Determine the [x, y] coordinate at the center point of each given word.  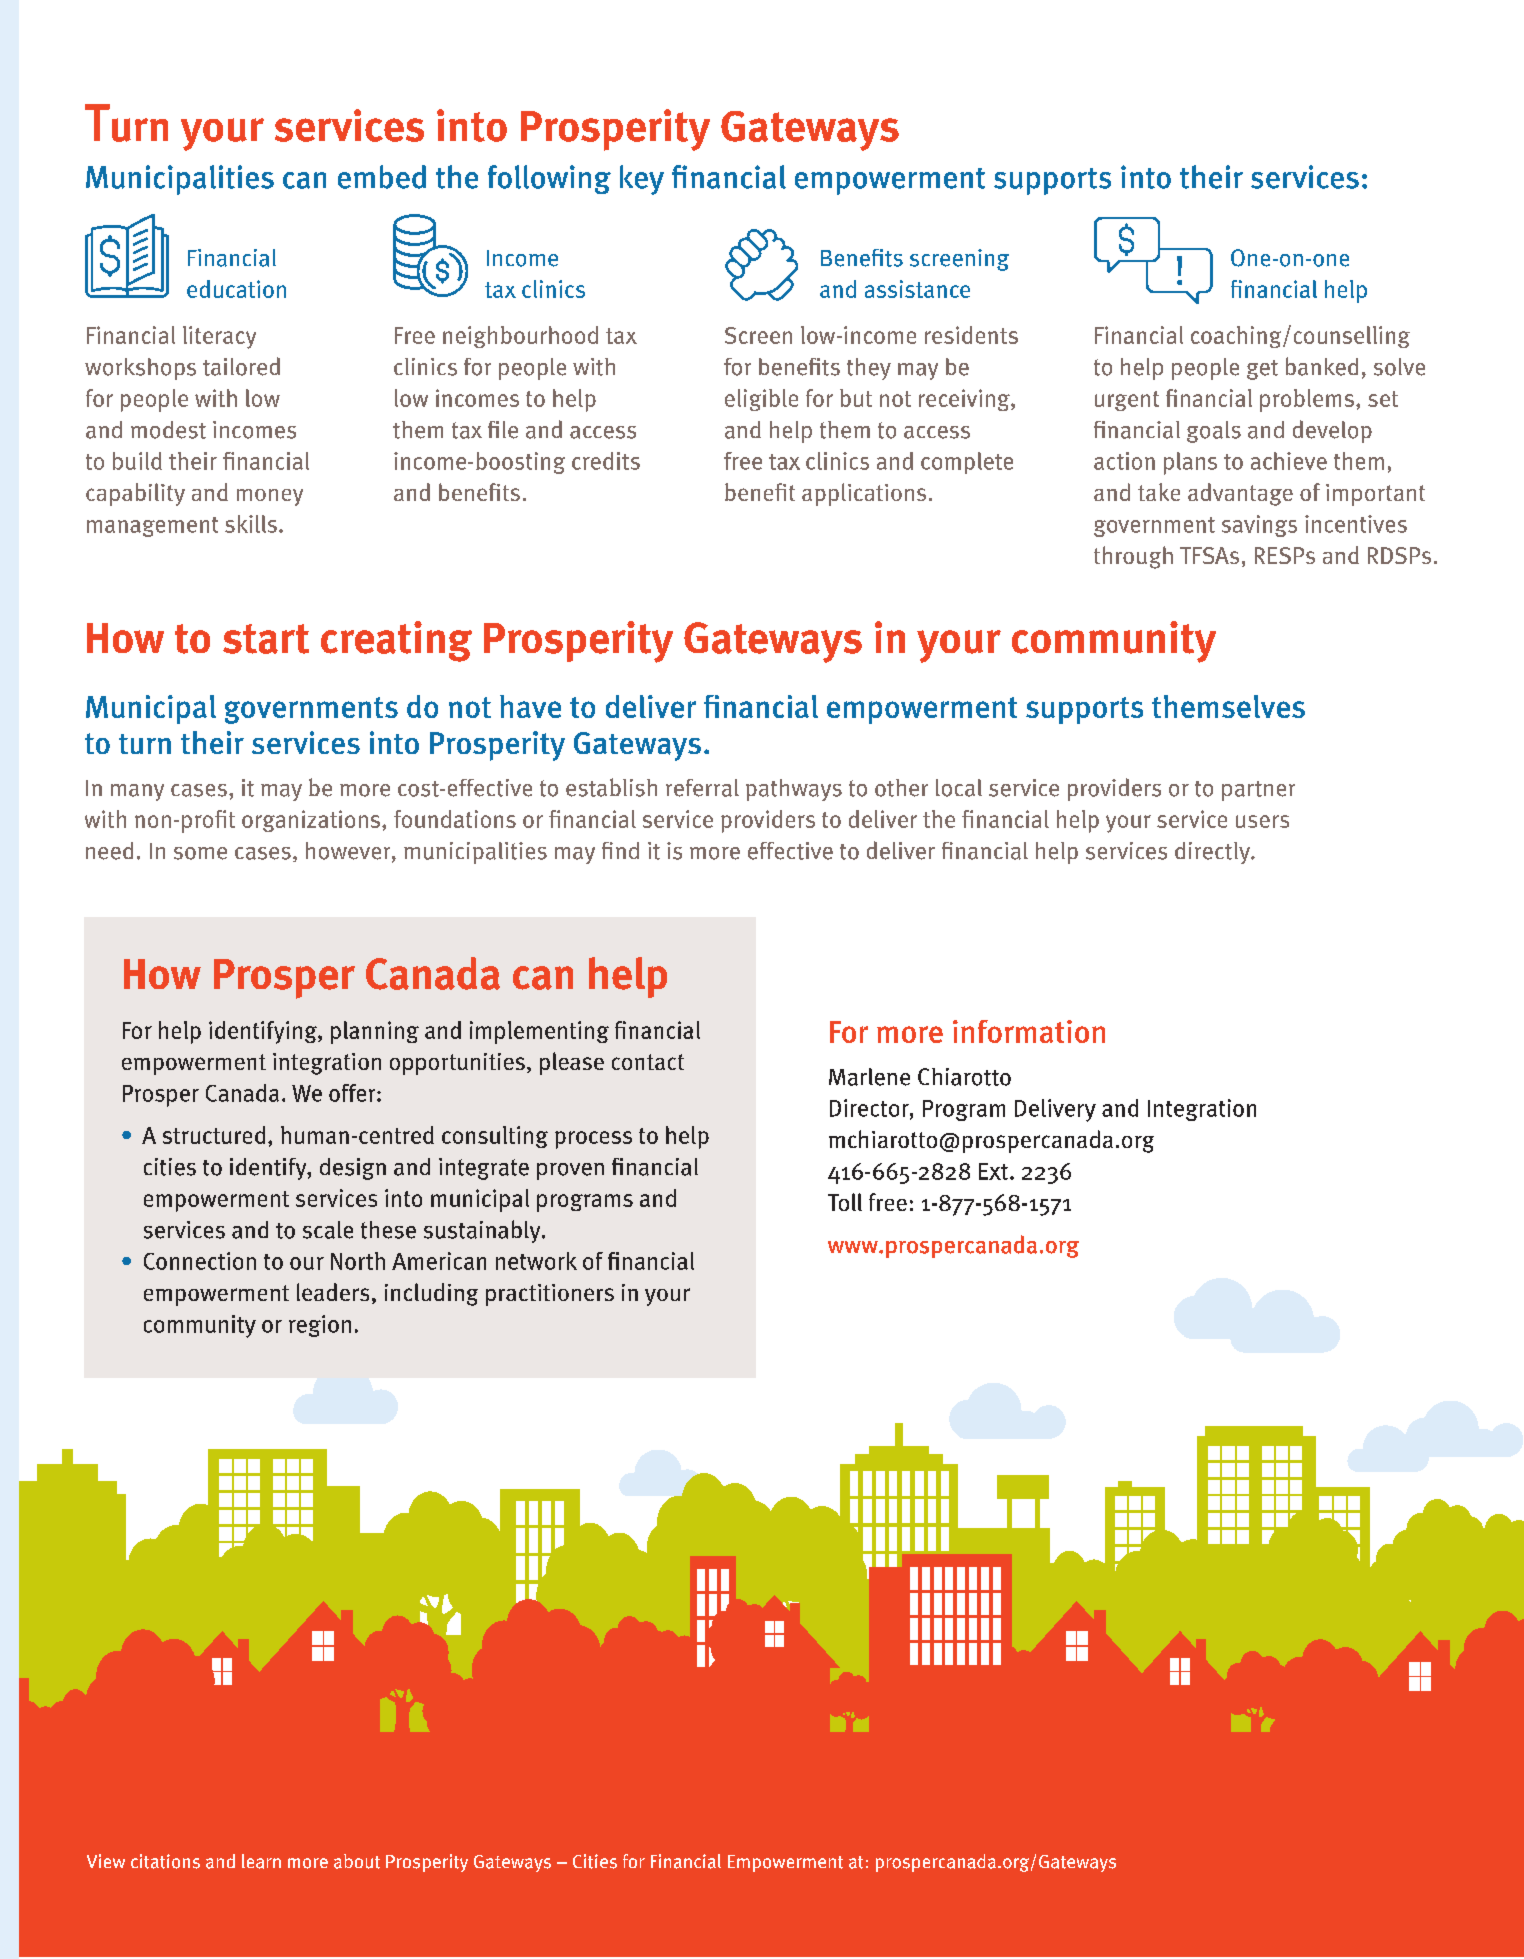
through [1133, 557]
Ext [993, 1171]
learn [261, 1861]
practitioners [550, 1295]
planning [375, 1032]
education [236, 289]
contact [648, 1062]
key [642, 180]
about [357, 1861]
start [266, 639]
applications [864, 494]
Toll [845, 1202]
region [320, 1326]
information [1029, 1031]
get [1262, 370]
